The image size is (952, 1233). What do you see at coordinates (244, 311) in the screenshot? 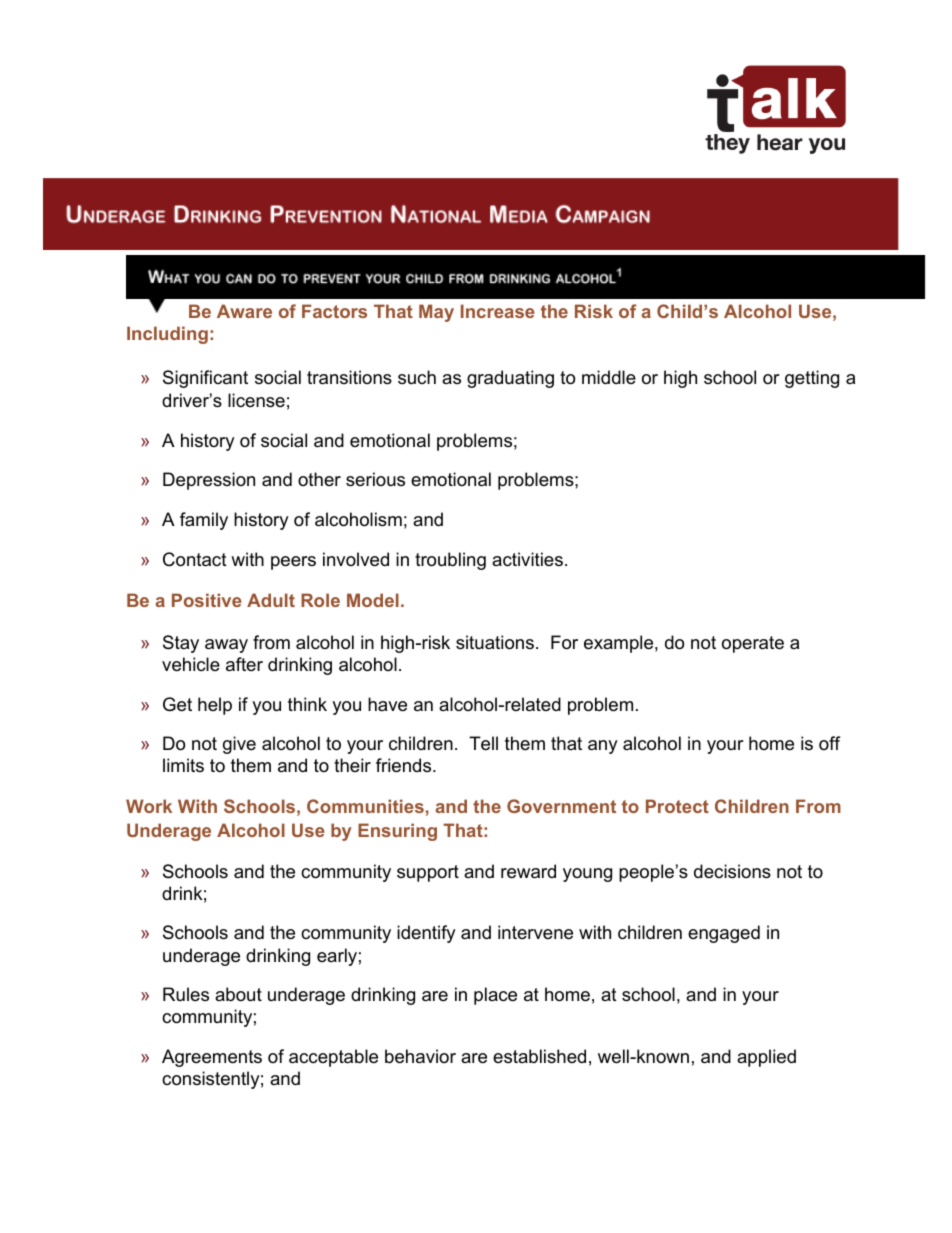
I see `Aware` at bounding box center [244, 311].
